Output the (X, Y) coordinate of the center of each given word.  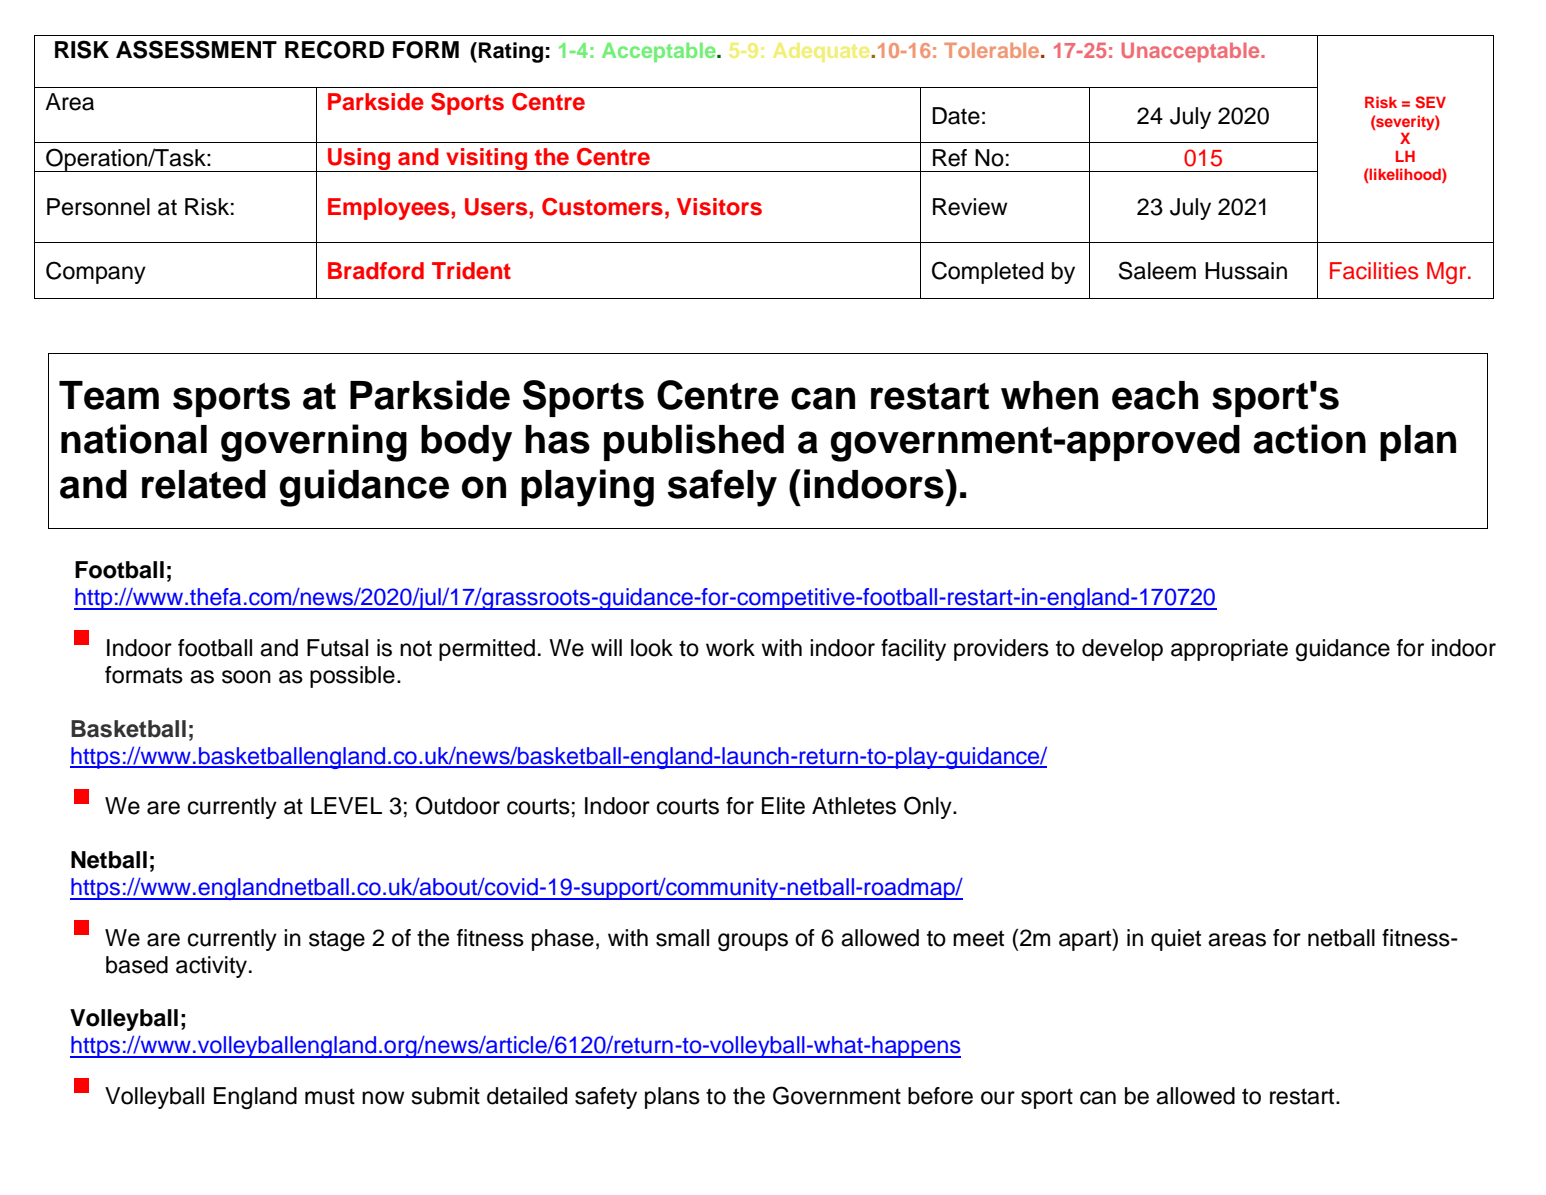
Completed (987, 272)
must (330, 1096)
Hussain (1246, 271)
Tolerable (993, 50)
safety (606, 1098)
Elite (783, 806)
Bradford (376, 271)
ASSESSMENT (196, 49)
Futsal (337, 648)
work (730, 648)
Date (956, 116)
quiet (1176, 940)
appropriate (1229, 650)
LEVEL (346, 805)
